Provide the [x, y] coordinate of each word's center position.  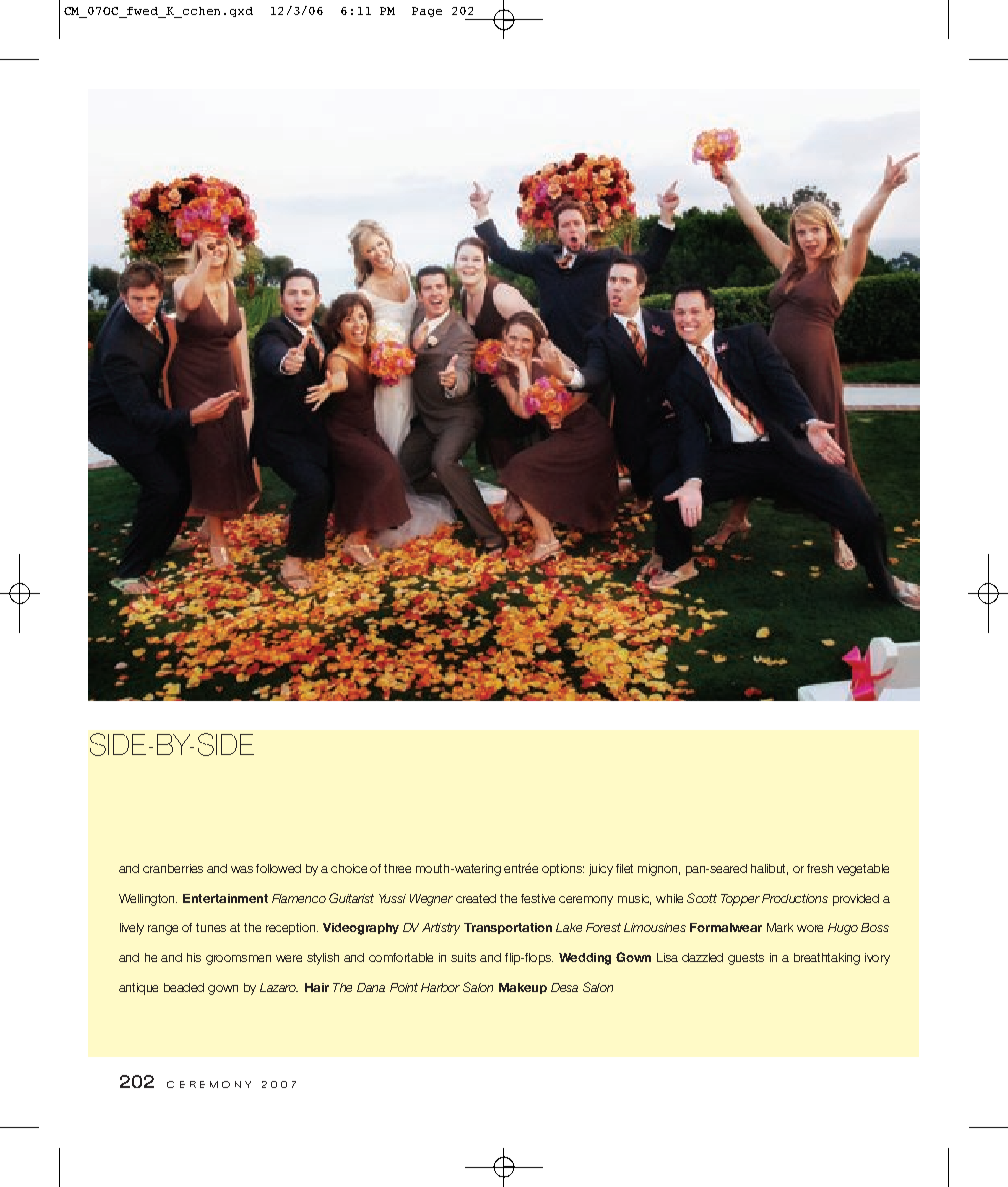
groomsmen [238, 960]
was [242, 869]
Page [427, 12]
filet [624, 868]
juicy [601, 870]
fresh [820, 868]
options [563, 870]
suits [463, 957]
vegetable [863, 870]
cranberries [173, 868]
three [397, 868]
